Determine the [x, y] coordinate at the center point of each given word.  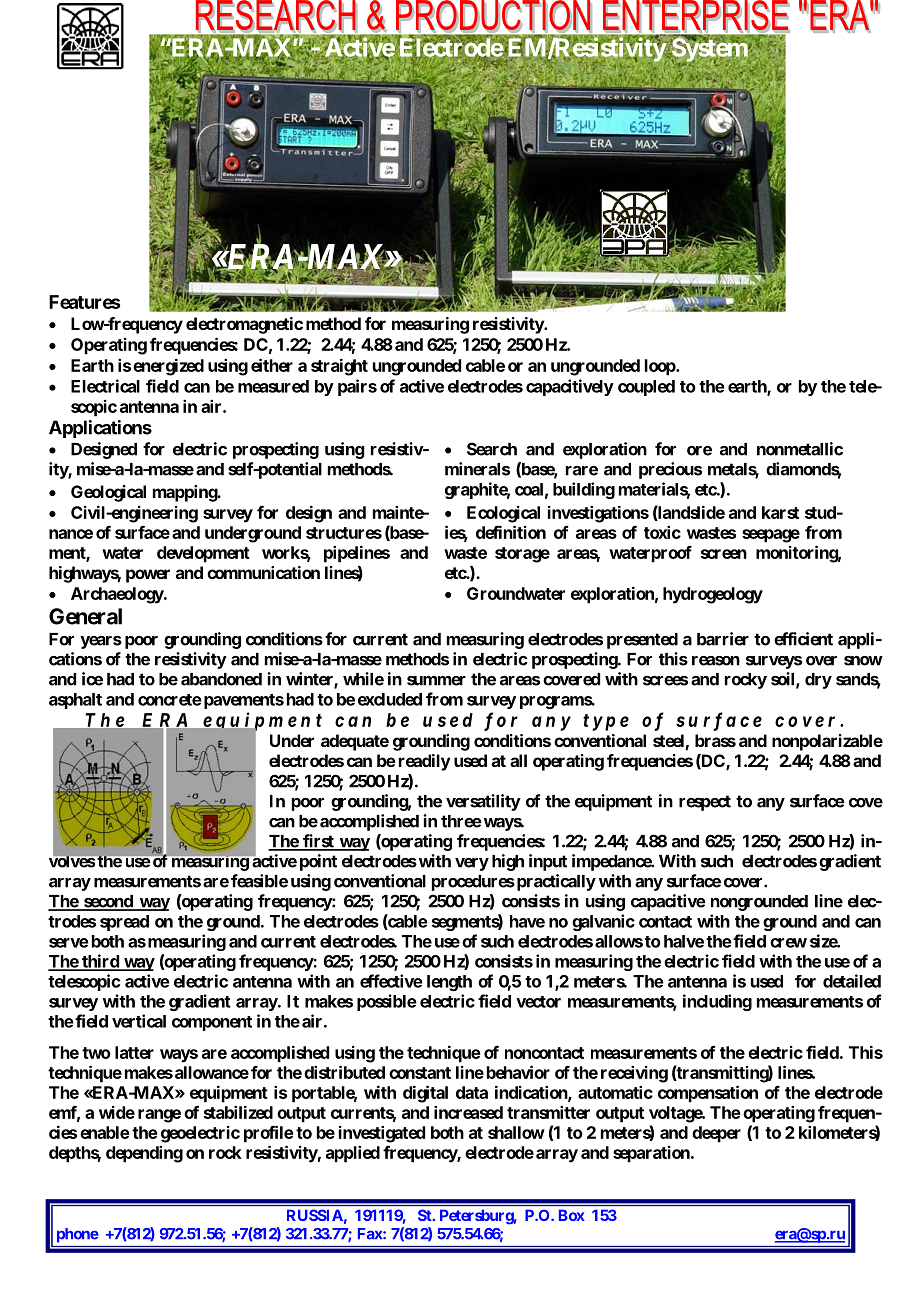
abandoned [221, 679]
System [710, 50]
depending [144, 1154]
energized [168, 367]
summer [436, 681]
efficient [803, 639]
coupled [646, 388]
